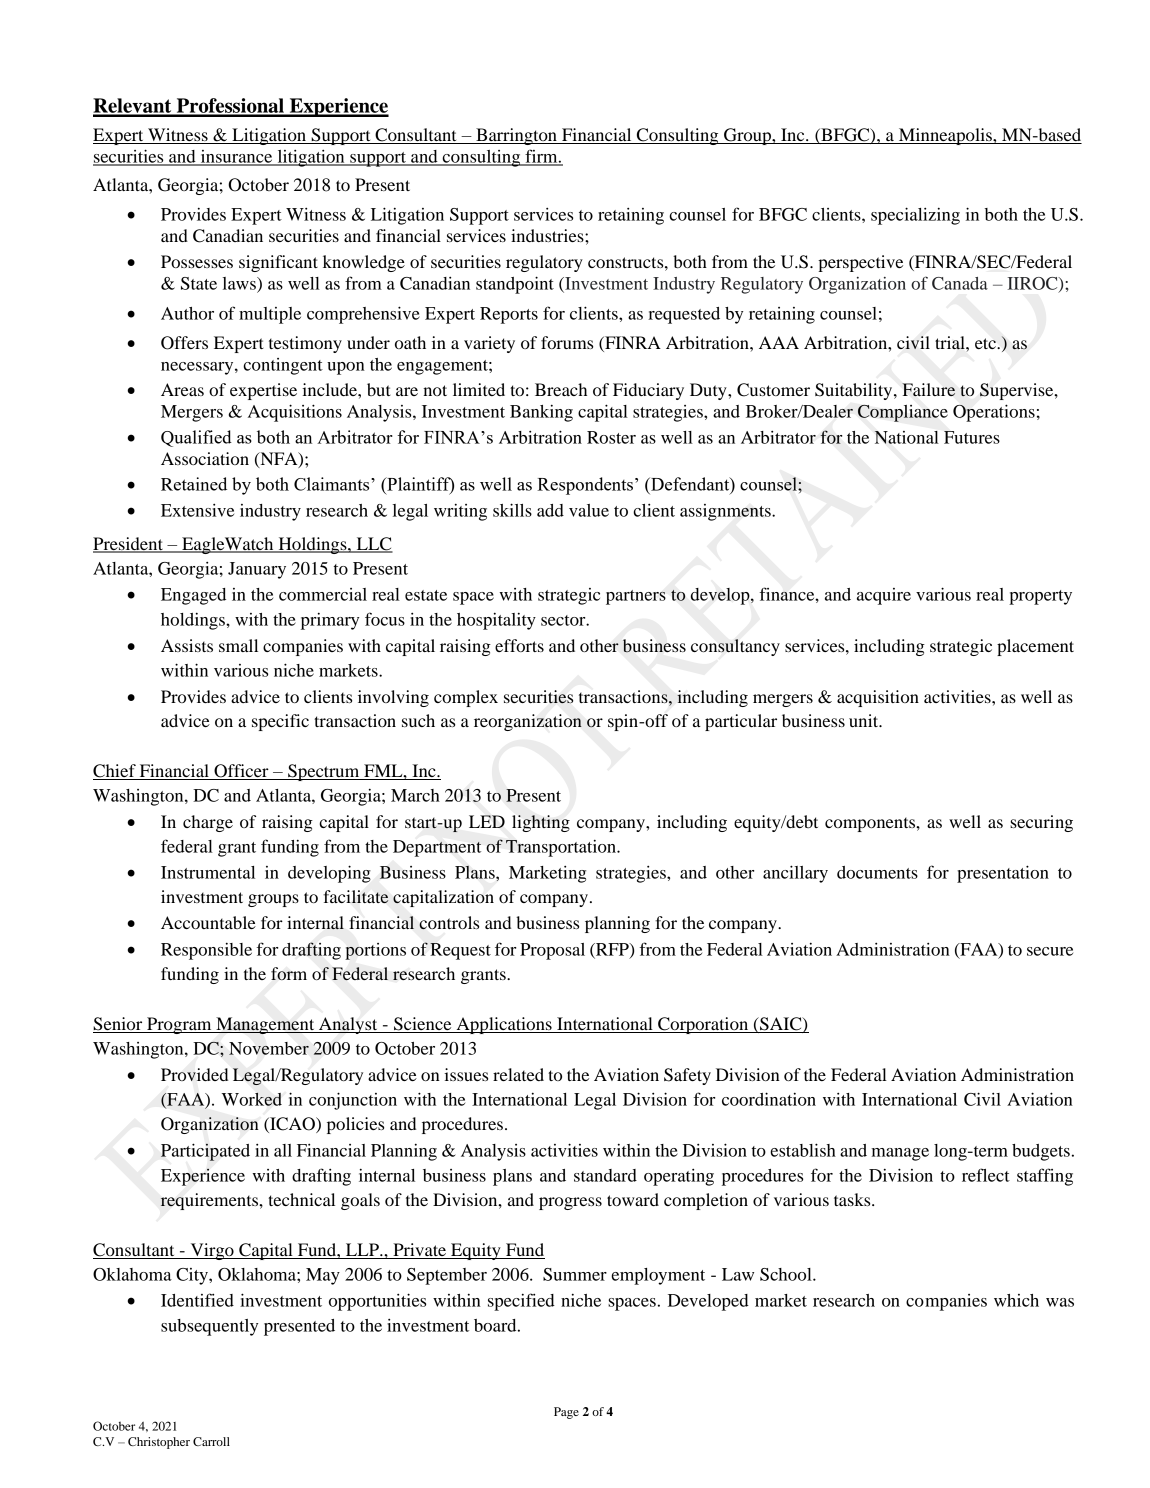  I want to click on Carroll, so click(211, 1441).
